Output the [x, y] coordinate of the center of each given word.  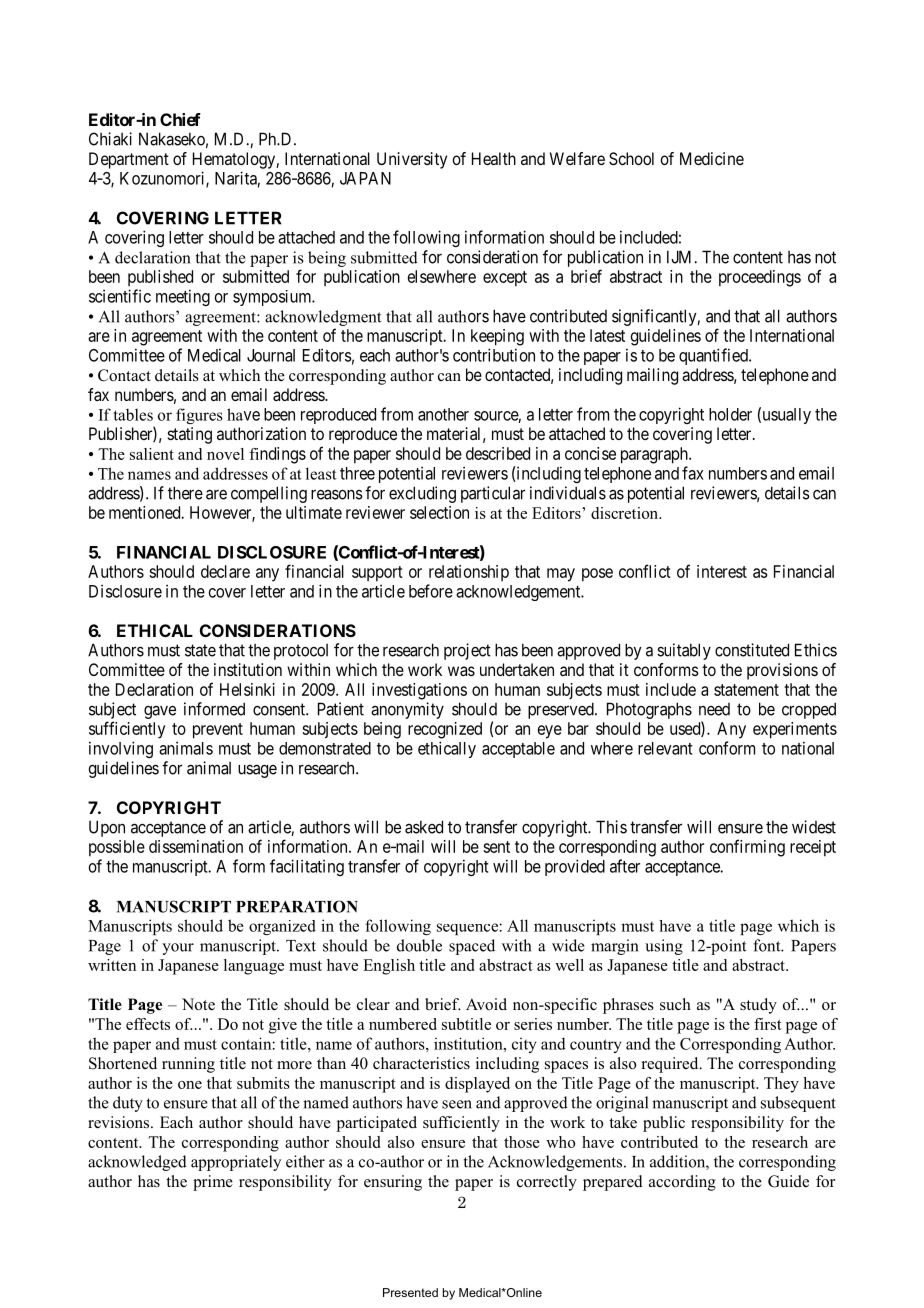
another [443, 414]
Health [494, 158]
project [467, 651]
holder [730, 414]
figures [199, 416]
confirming [747, 848]
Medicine [712, 158]
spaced [472, 947]
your [178, 949]
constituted [752, 650]
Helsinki [247, 689]
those [522, 1142]
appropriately [236, 1163]
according [682, 1183]
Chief [180, 119]
